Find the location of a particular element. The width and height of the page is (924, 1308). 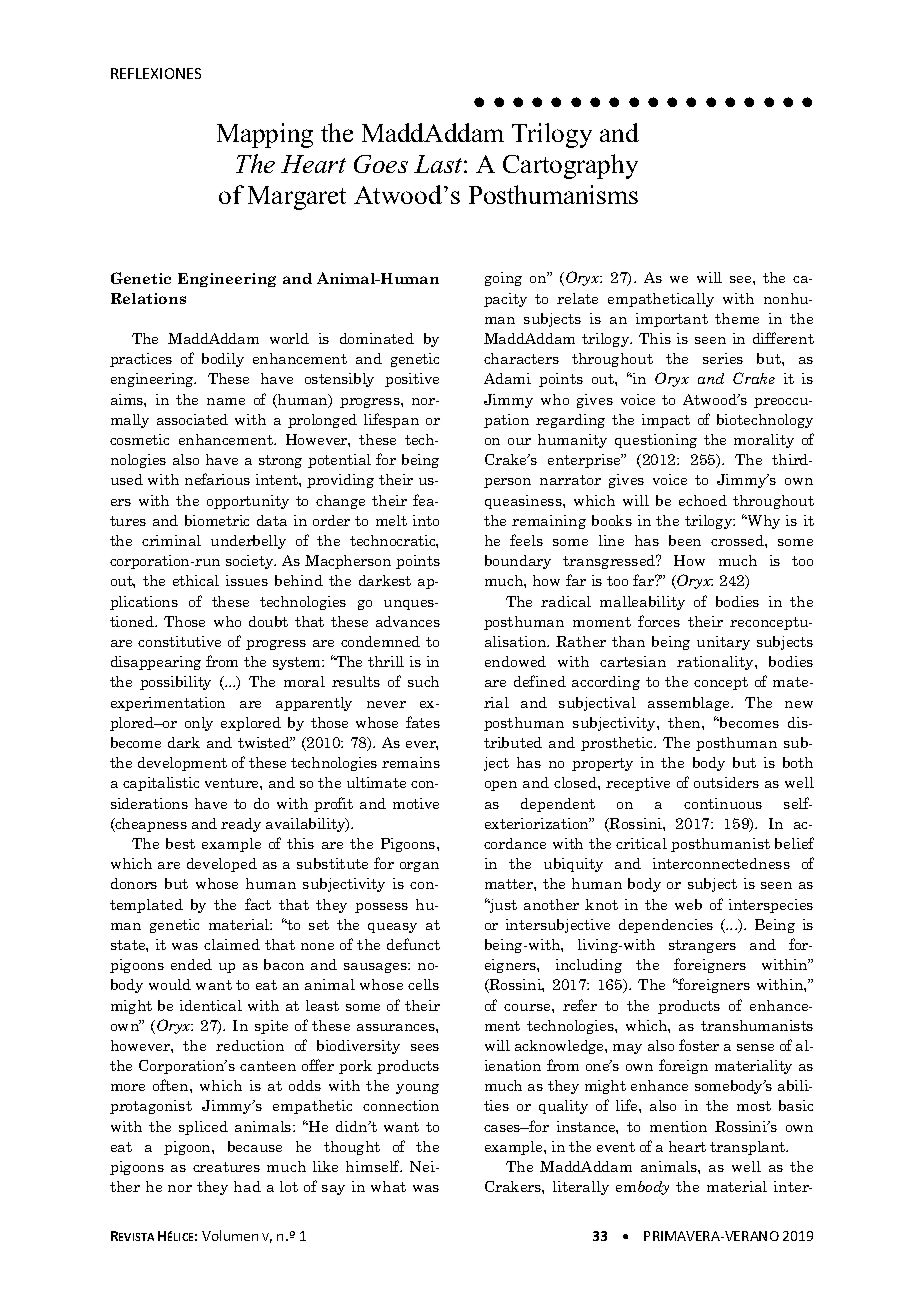

Cartography is located at coordinates (570, 166).
